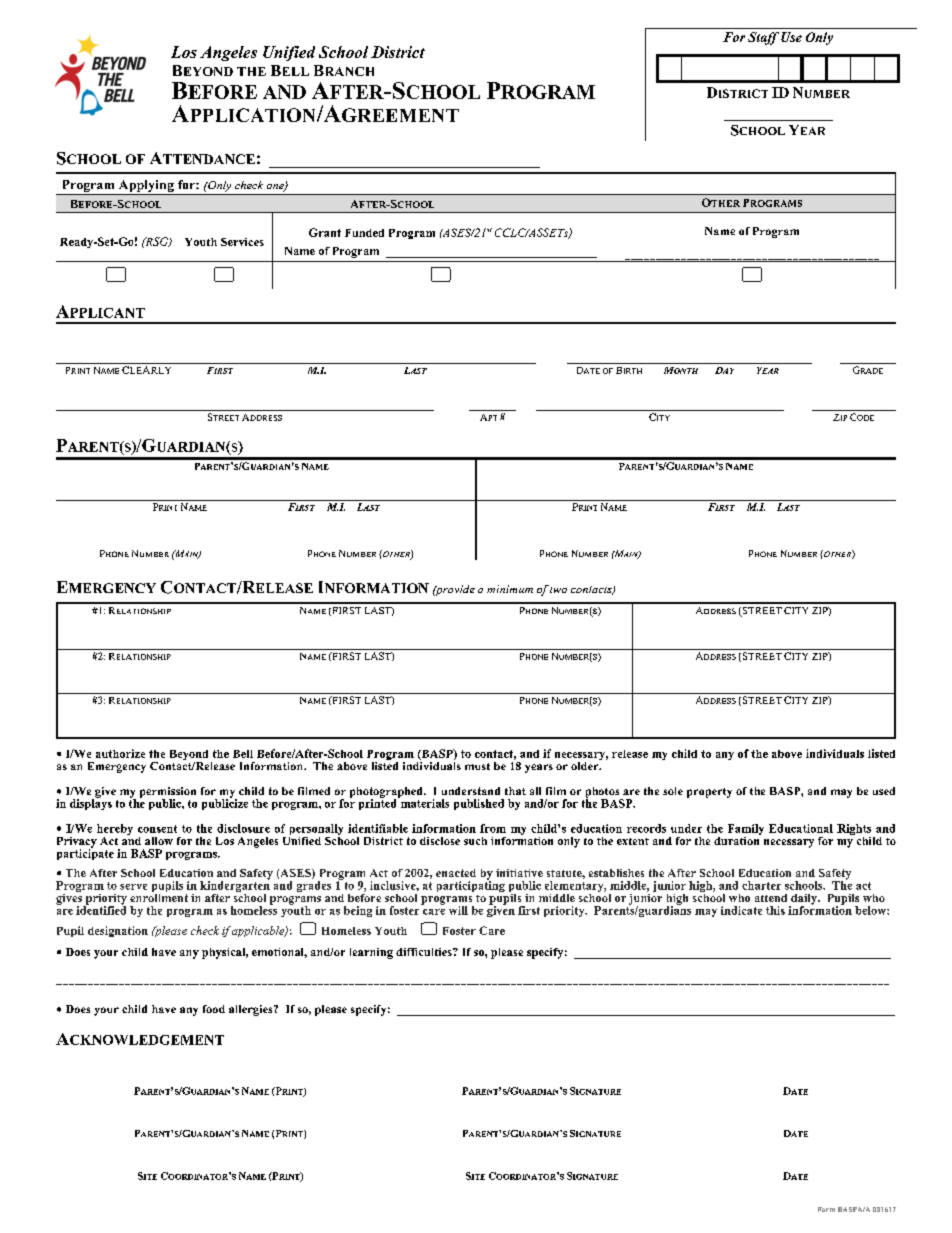 The height and width of the document is (1233, 952). What do you see at coordinates (425, 952) in the document?
I see `difficulties` at bounding box center [425, 952].
